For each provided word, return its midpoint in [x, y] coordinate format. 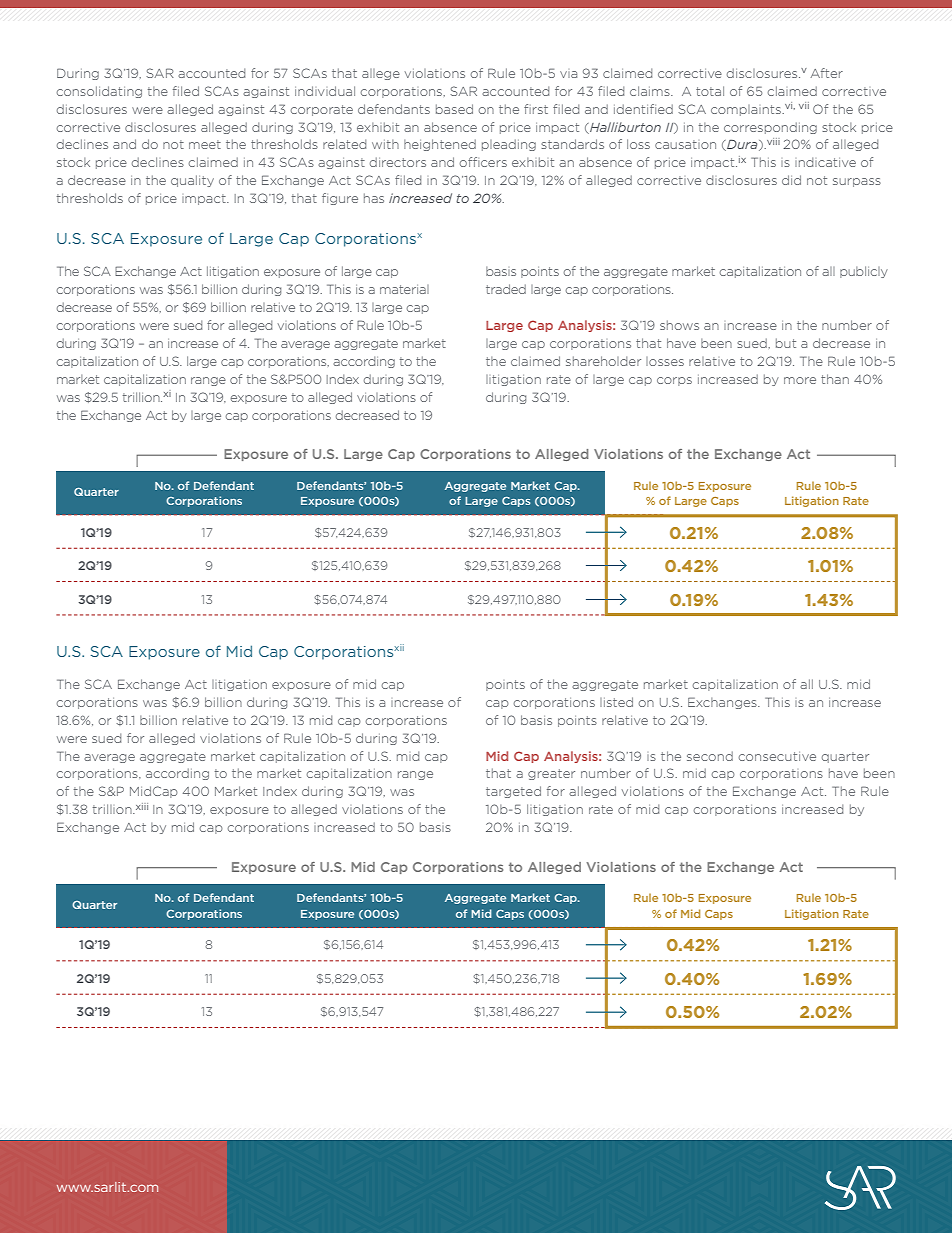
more [800, 380]
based [454, 109]
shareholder [603, 361]
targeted [513, 792]
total [710, 91]
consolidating [99, 92]
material [404, 289]
